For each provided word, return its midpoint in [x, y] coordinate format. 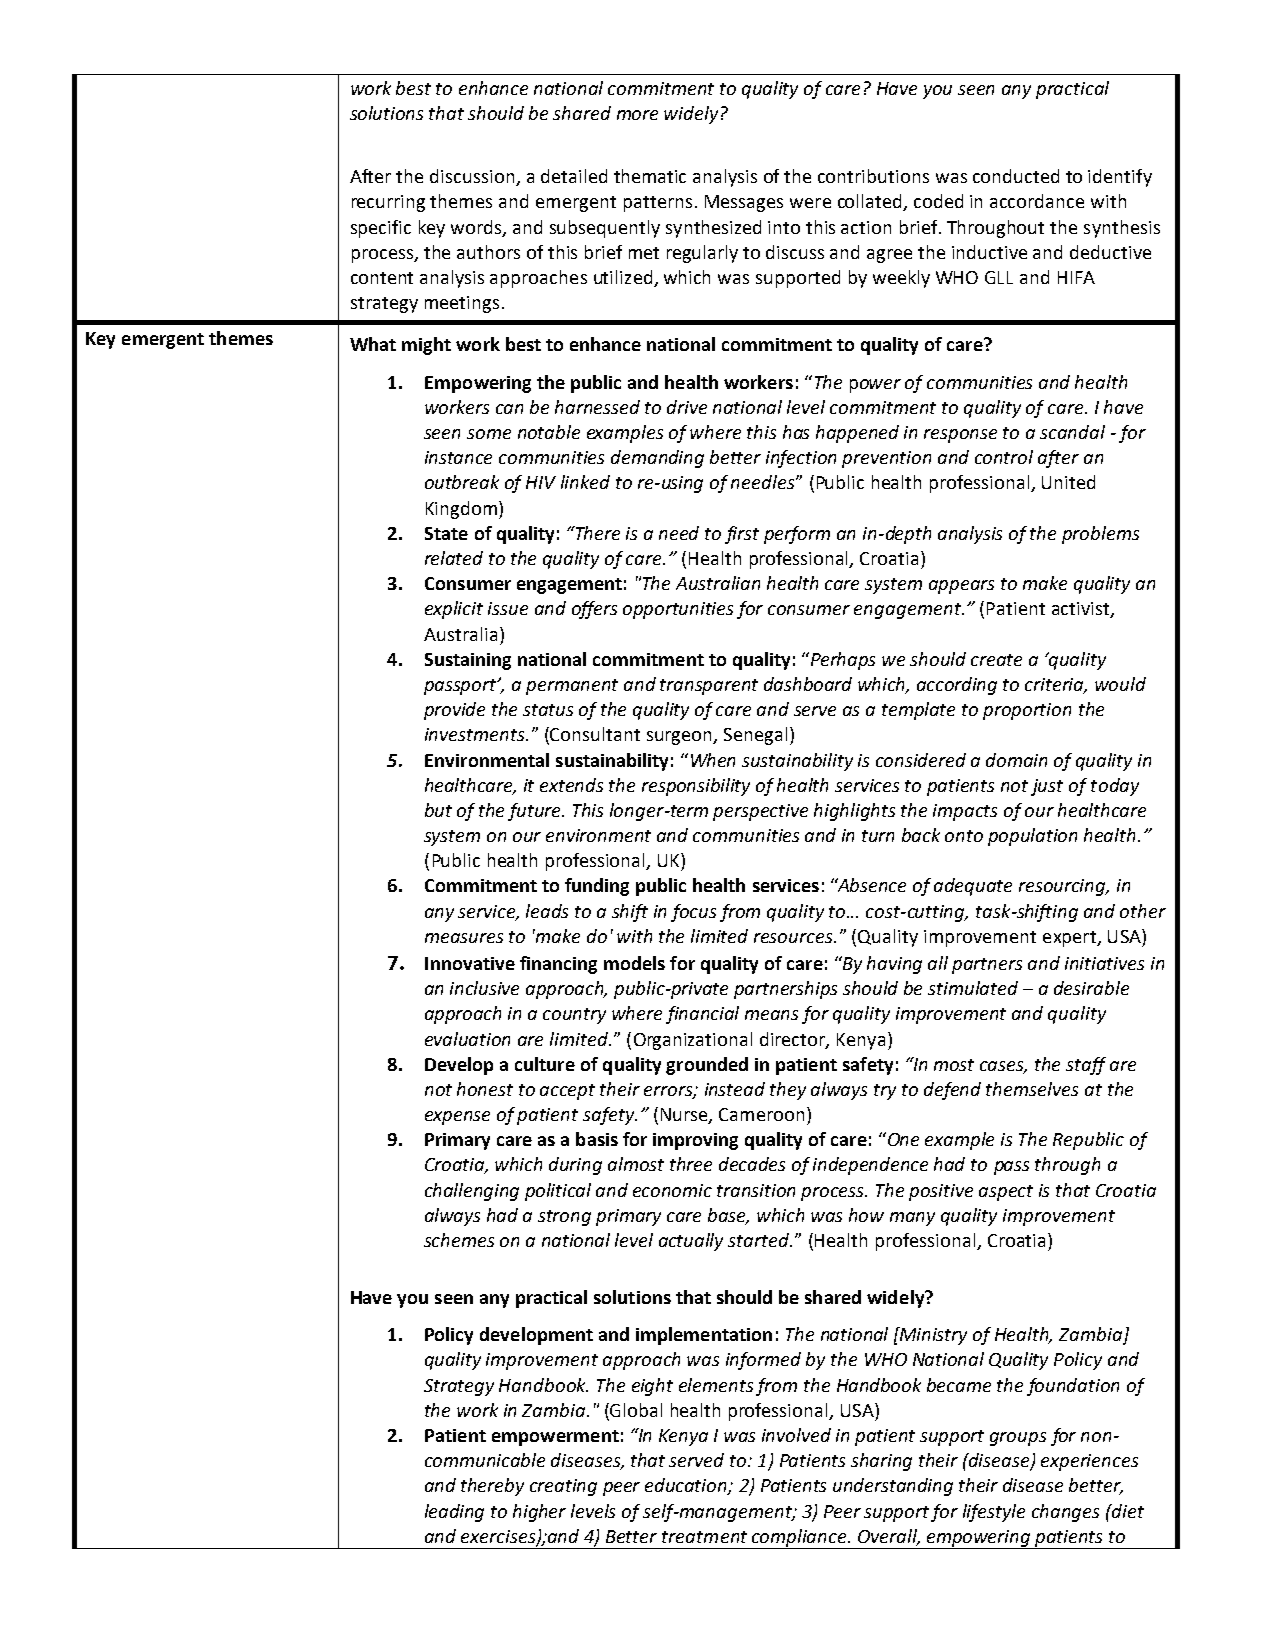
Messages [744, 203]
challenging [472, 1192]
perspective [760, 812]
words [477, 228]
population [1032, 837]
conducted [1016, 176]
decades [752, 1164]
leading [454, 1513]
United [1068, 482]
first [742, 535]
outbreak [462, 482]
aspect [1006, 1193]
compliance [799, 1539]
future [536, 812]
